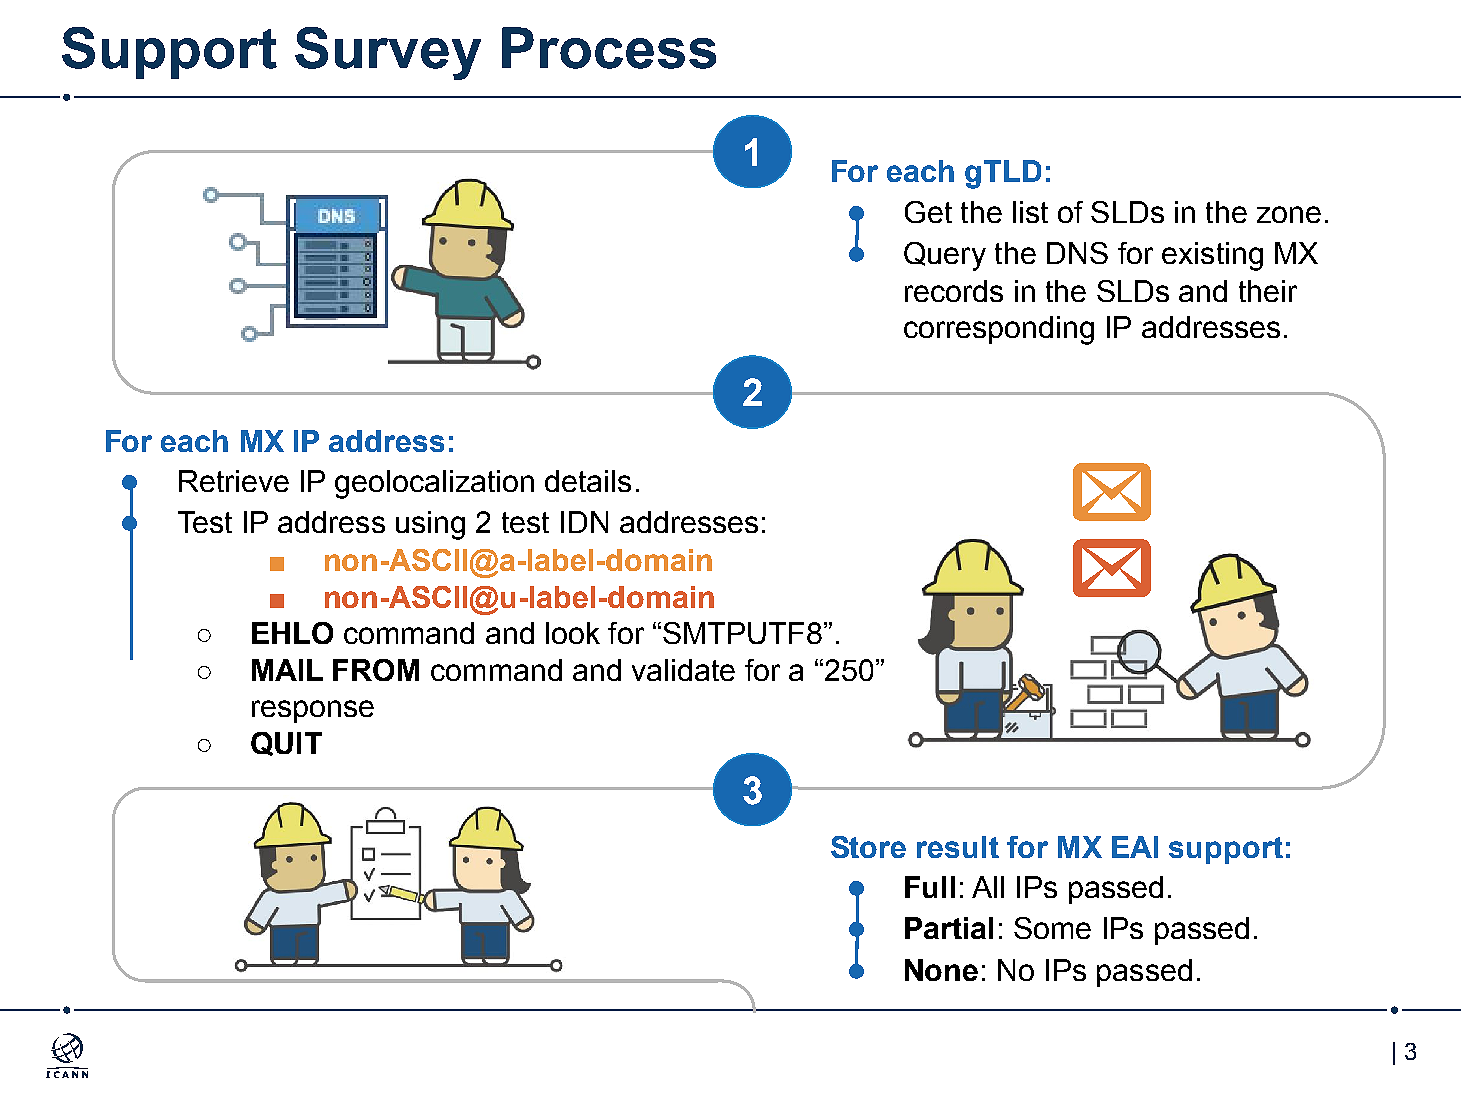 The height and width of the page is (1096, 1461). Describe the element at coordinates (286, 744) in the page. I see `QUIT` at that location.
